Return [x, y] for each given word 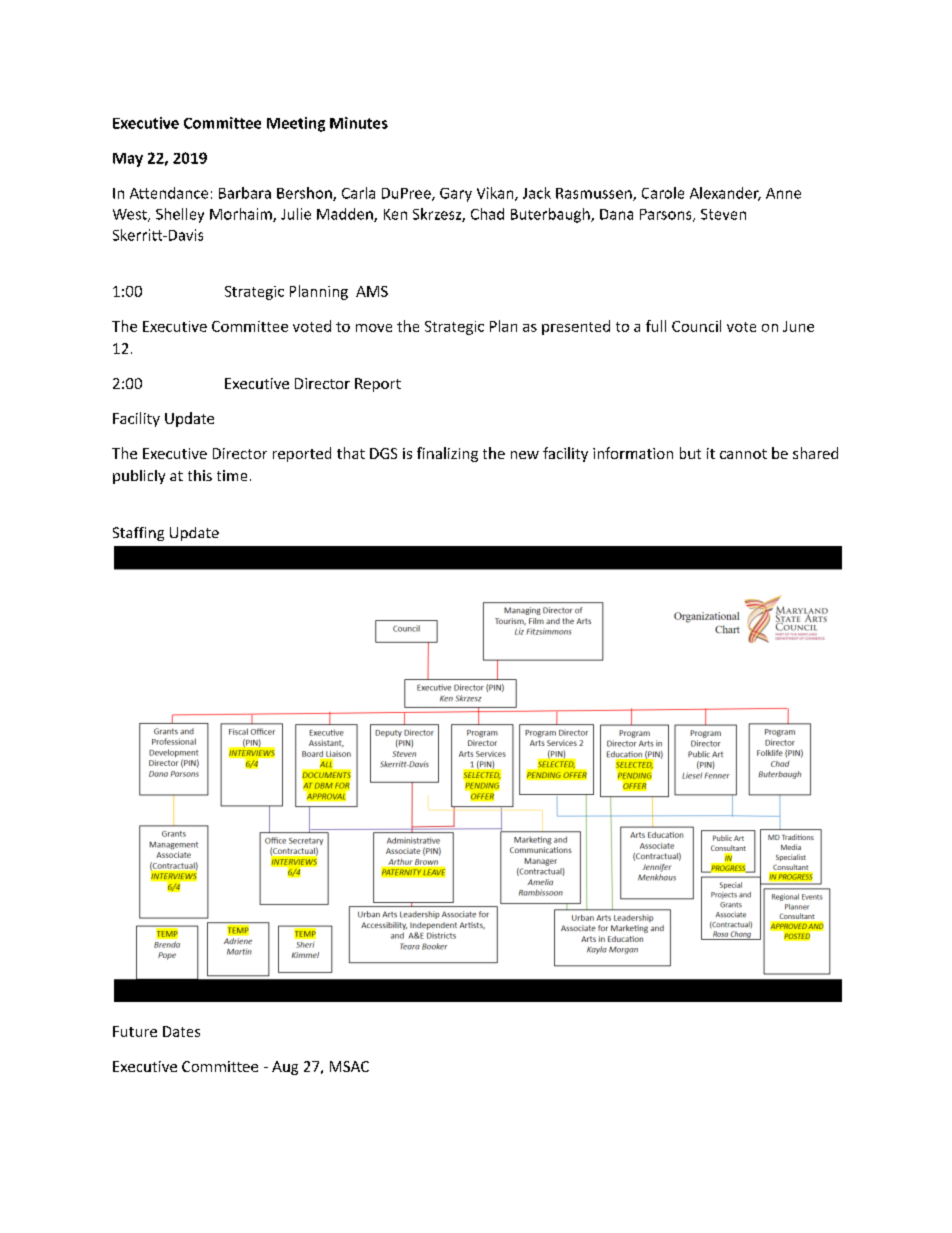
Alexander [725, 194]
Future [135, 1031]
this [200, 475]
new [525, 455]
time [232, 475]
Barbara [245, 193]
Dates [181, 1031]
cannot [743, 454]
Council [696, 326]
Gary [456, 195]
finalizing [447, 454]
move [374, 328]
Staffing [138, 534]
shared [815, 453]
